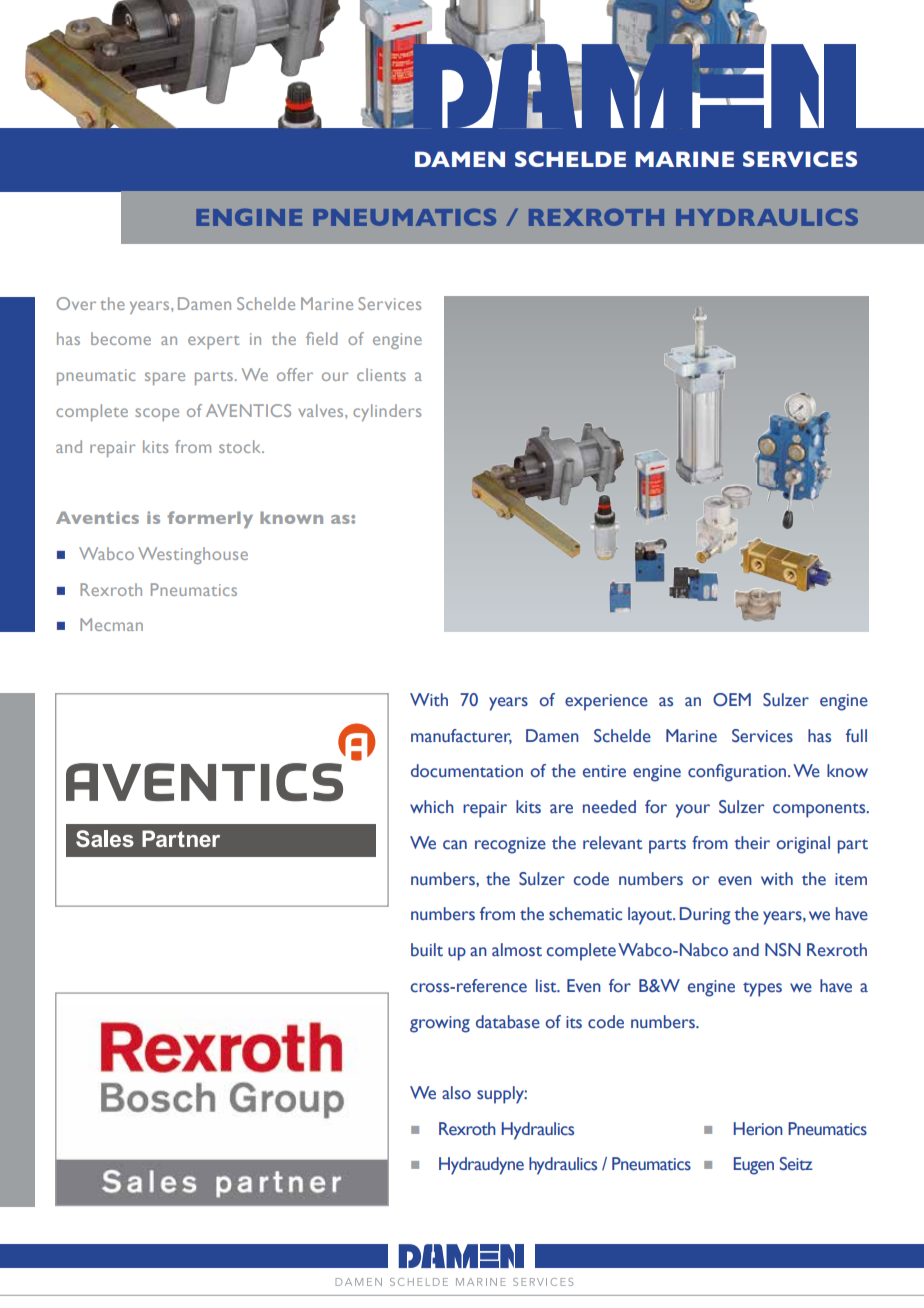  Describe the element at coordinates (467, 771) in the screenshot. I see `documentation` at that location.
